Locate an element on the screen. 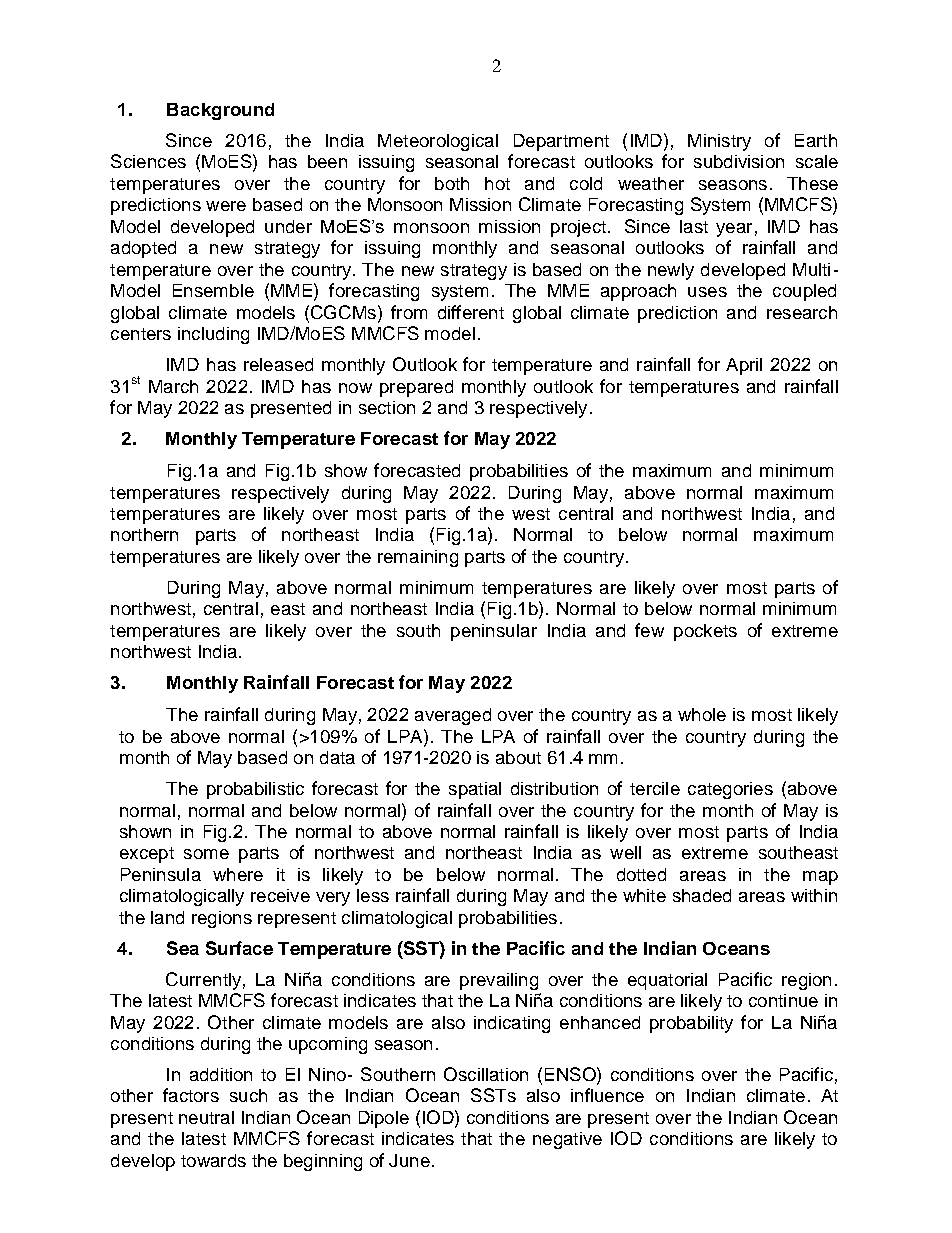  averaged is located at coordinates (453, 716).
